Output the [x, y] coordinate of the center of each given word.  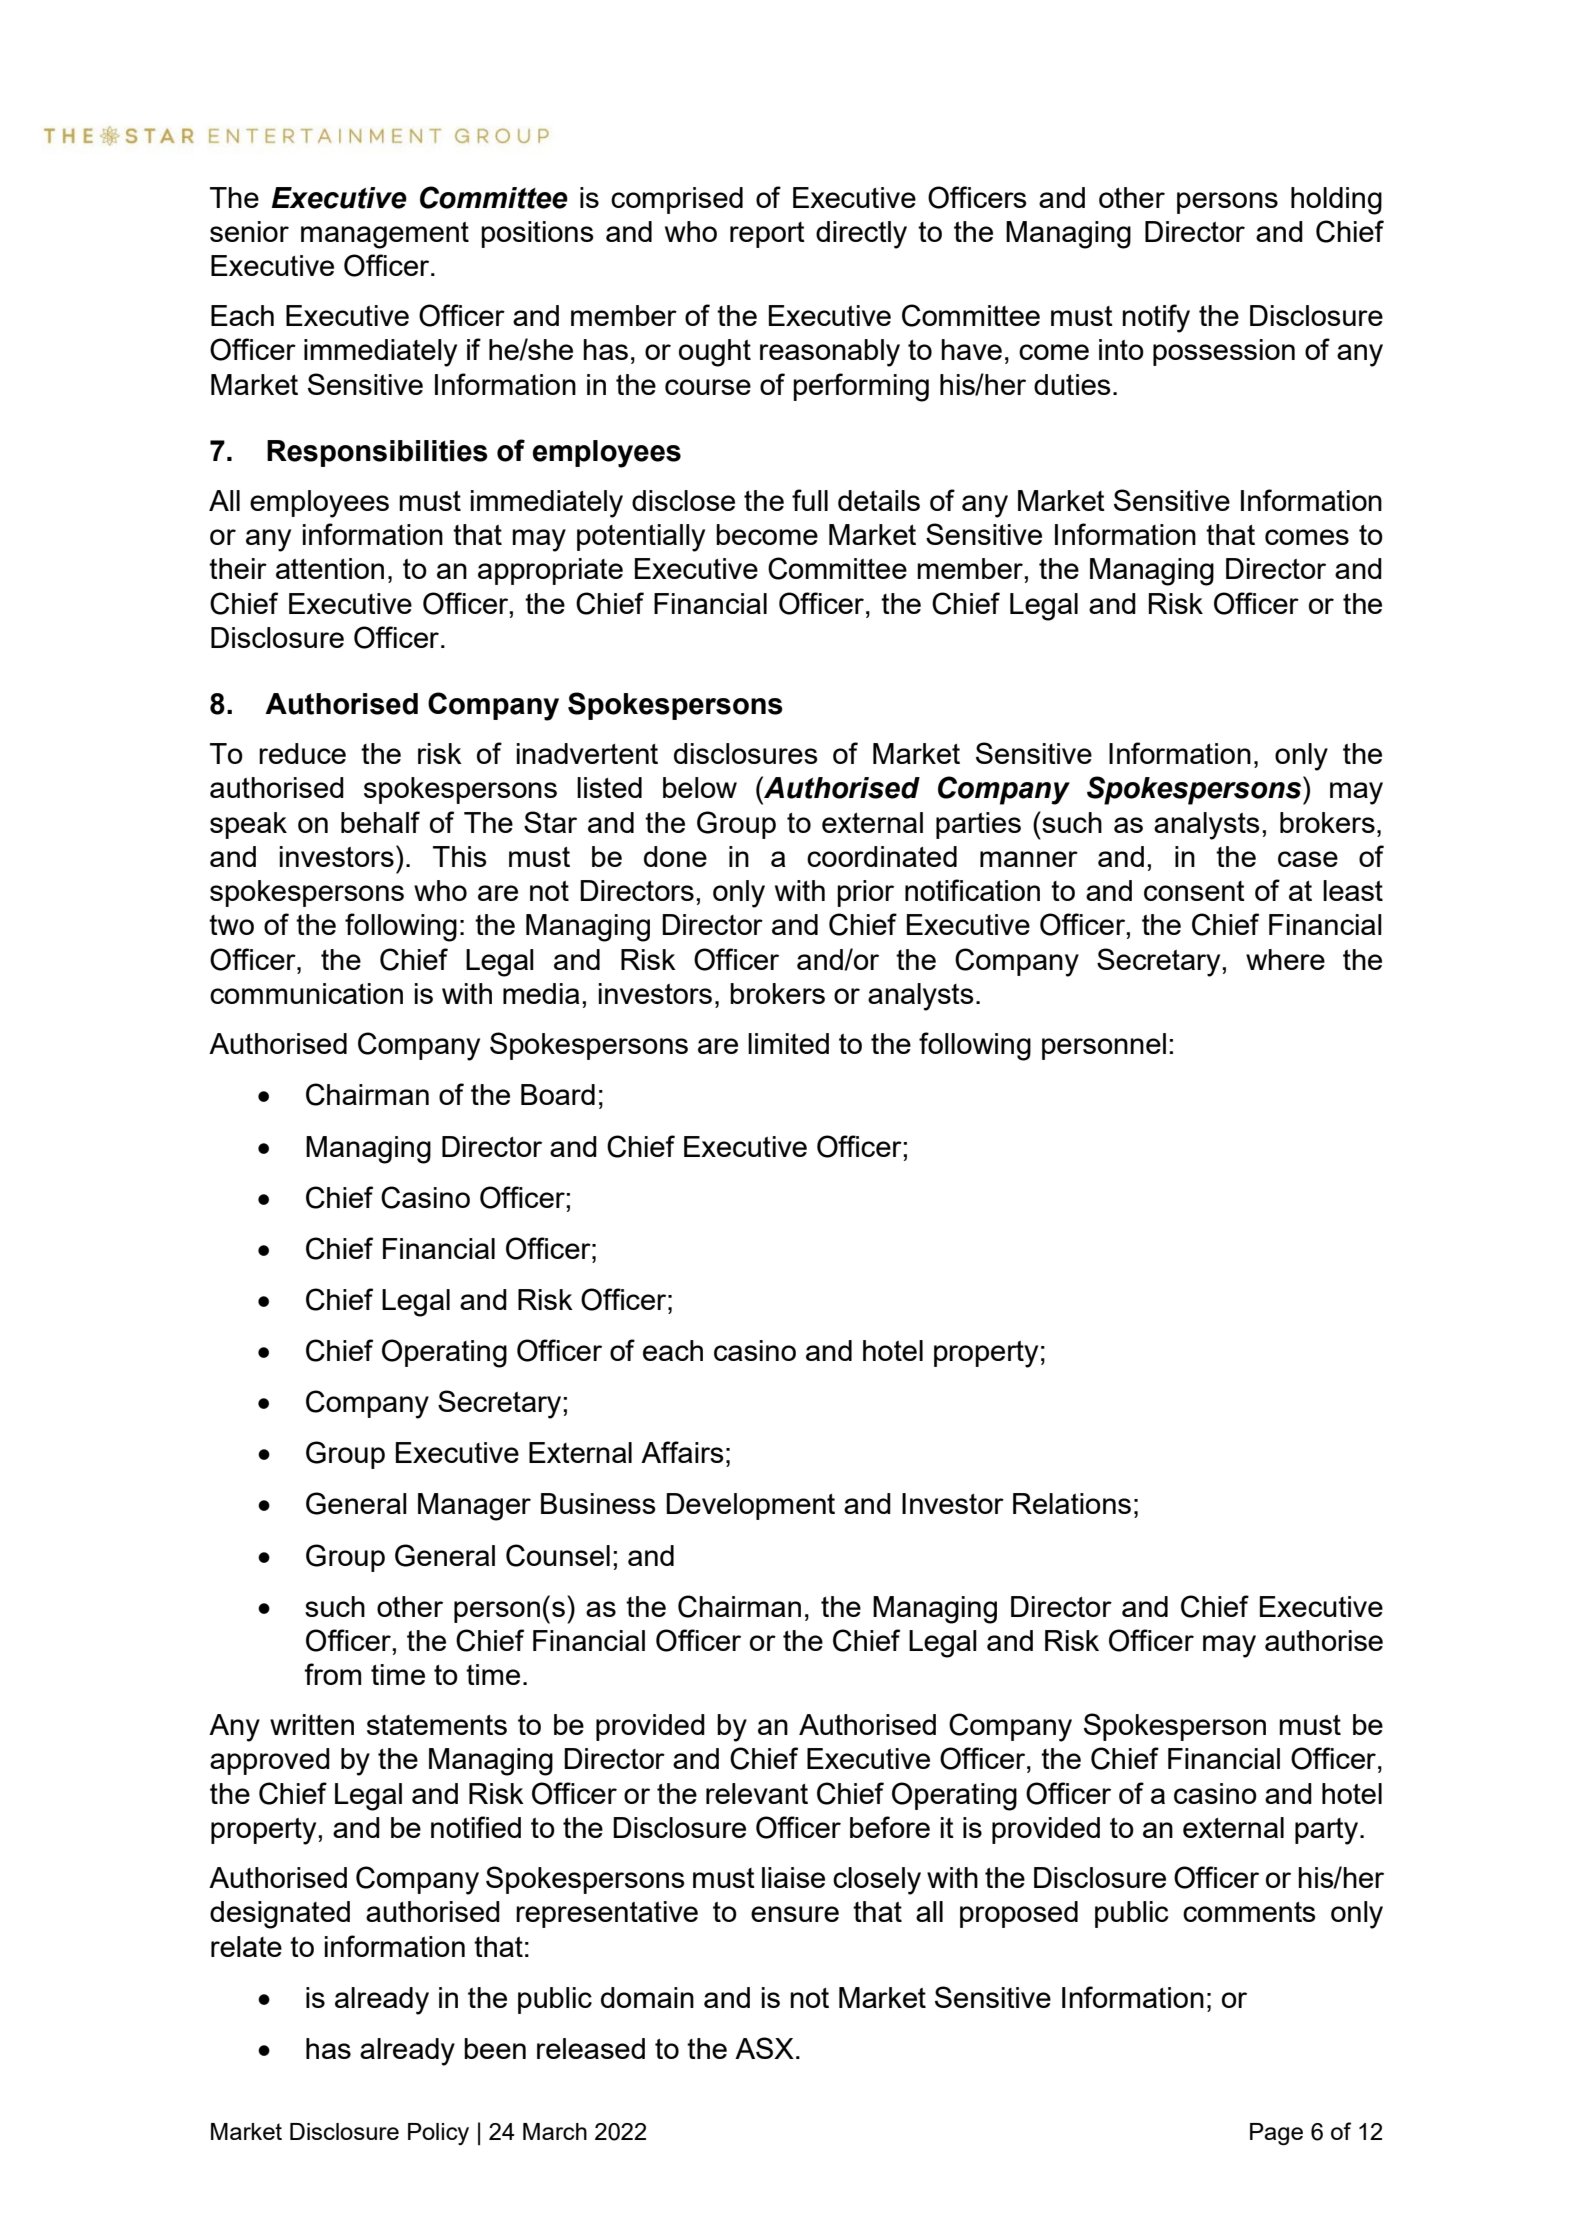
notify [1156, 318]
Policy [438, 2134]
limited [788, 1043]
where [1285, 959]
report [767, 235]
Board [558, 1094]
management [385, 235]
